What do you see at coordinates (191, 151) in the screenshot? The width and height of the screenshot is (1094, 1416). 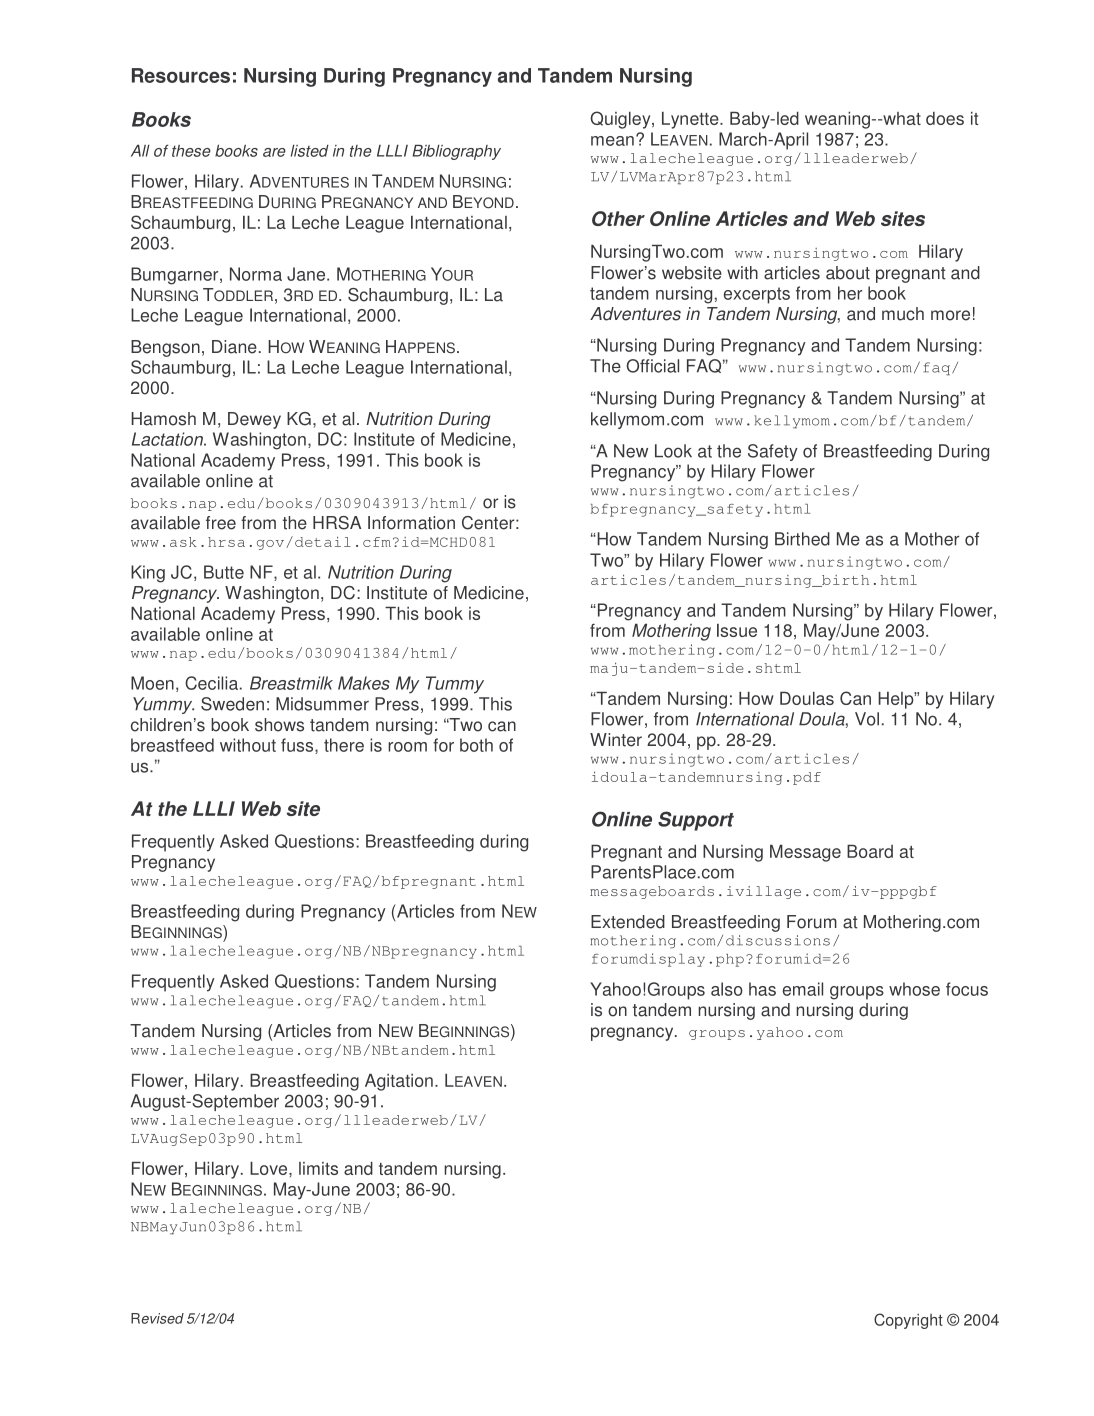 I see `these` at bounding box center [191, 151].
